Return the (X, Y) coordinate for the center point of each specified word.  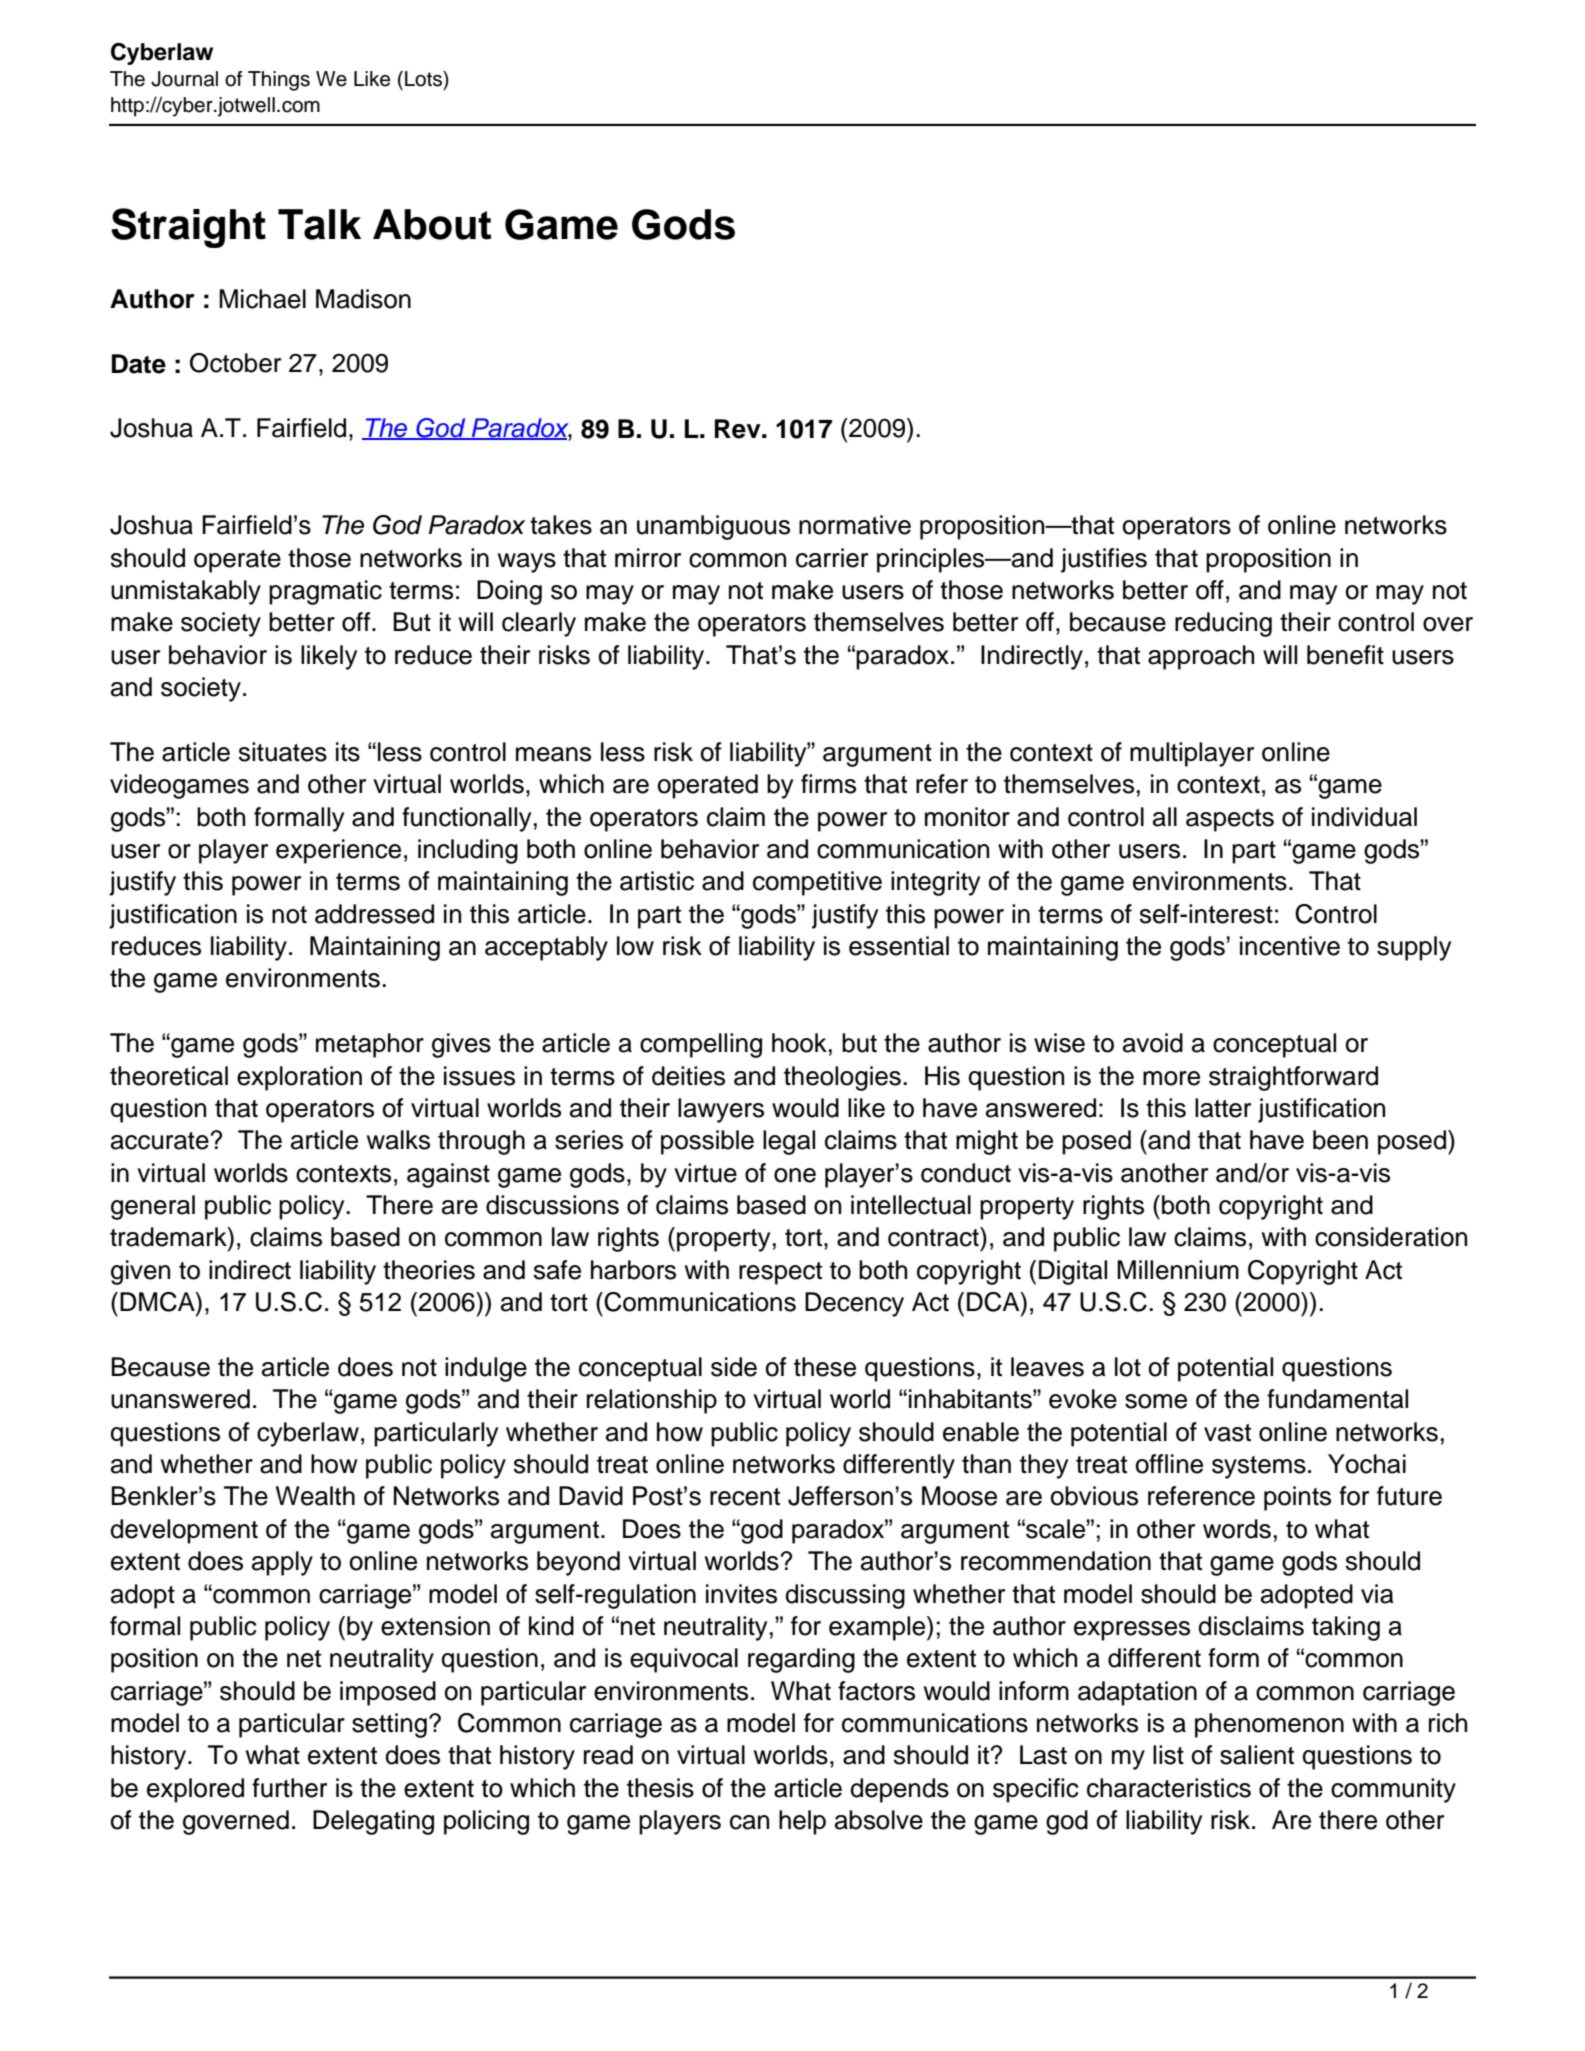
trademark (169, 1237)
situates (283, 752)
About (432, 224)
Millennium (1178, 1270)
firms (828, 784)
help (802, 1822)
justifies (1104, 560)
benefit (1345, 655)
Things (279, 81)
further (289, 1788)
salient (1257, 1755)
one (795, 1175)
